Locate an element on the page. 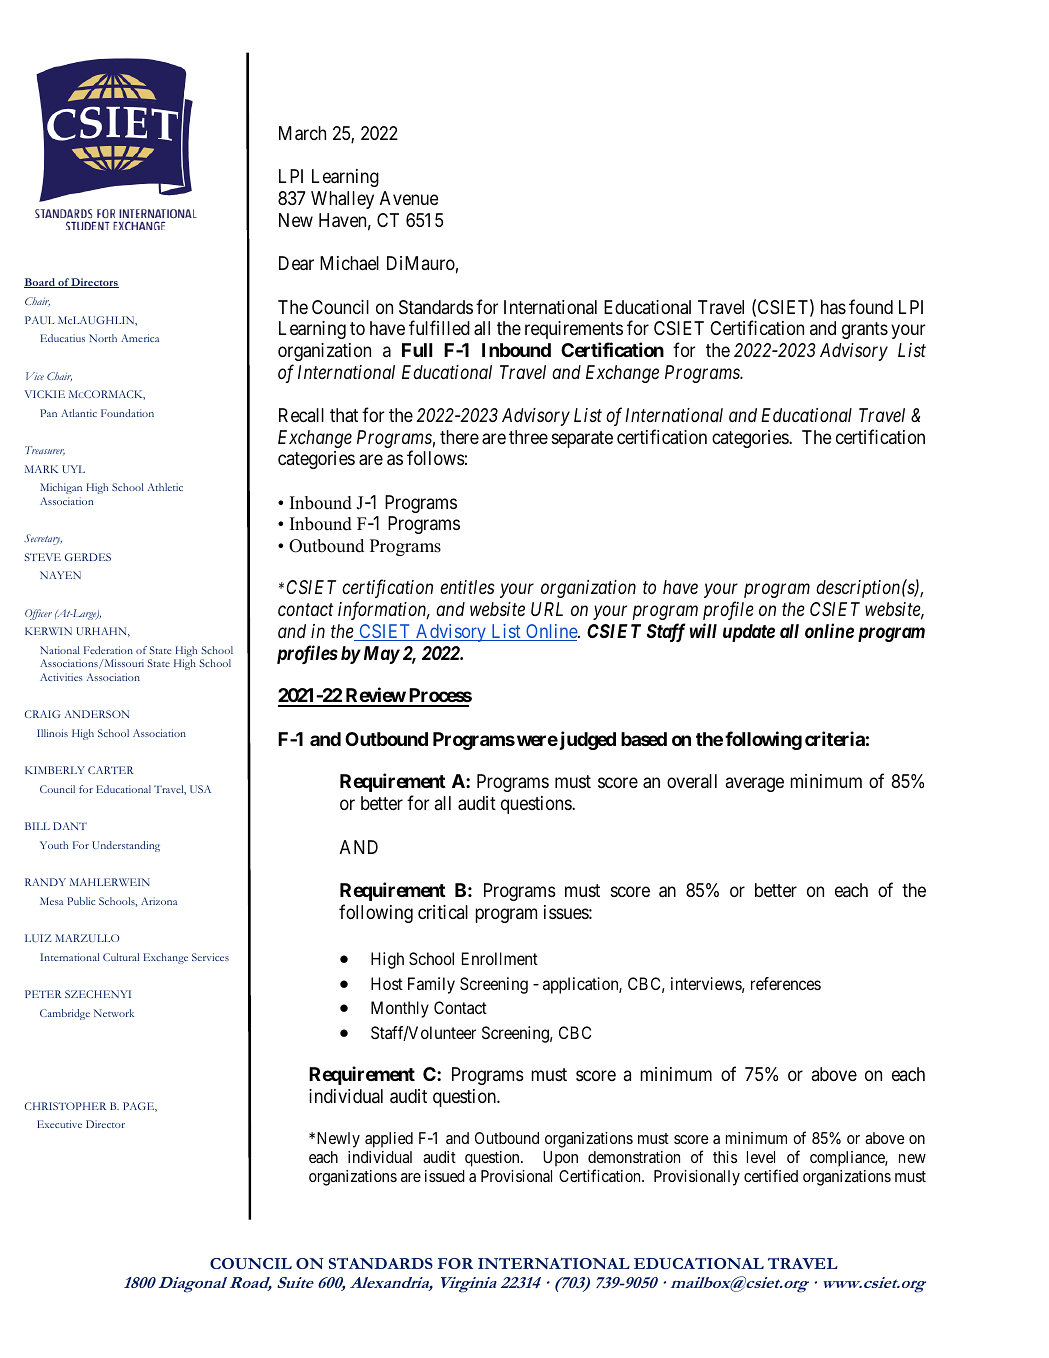 The width and height of the document is (1049, 1358). May is located at coordinates (382, 655).
